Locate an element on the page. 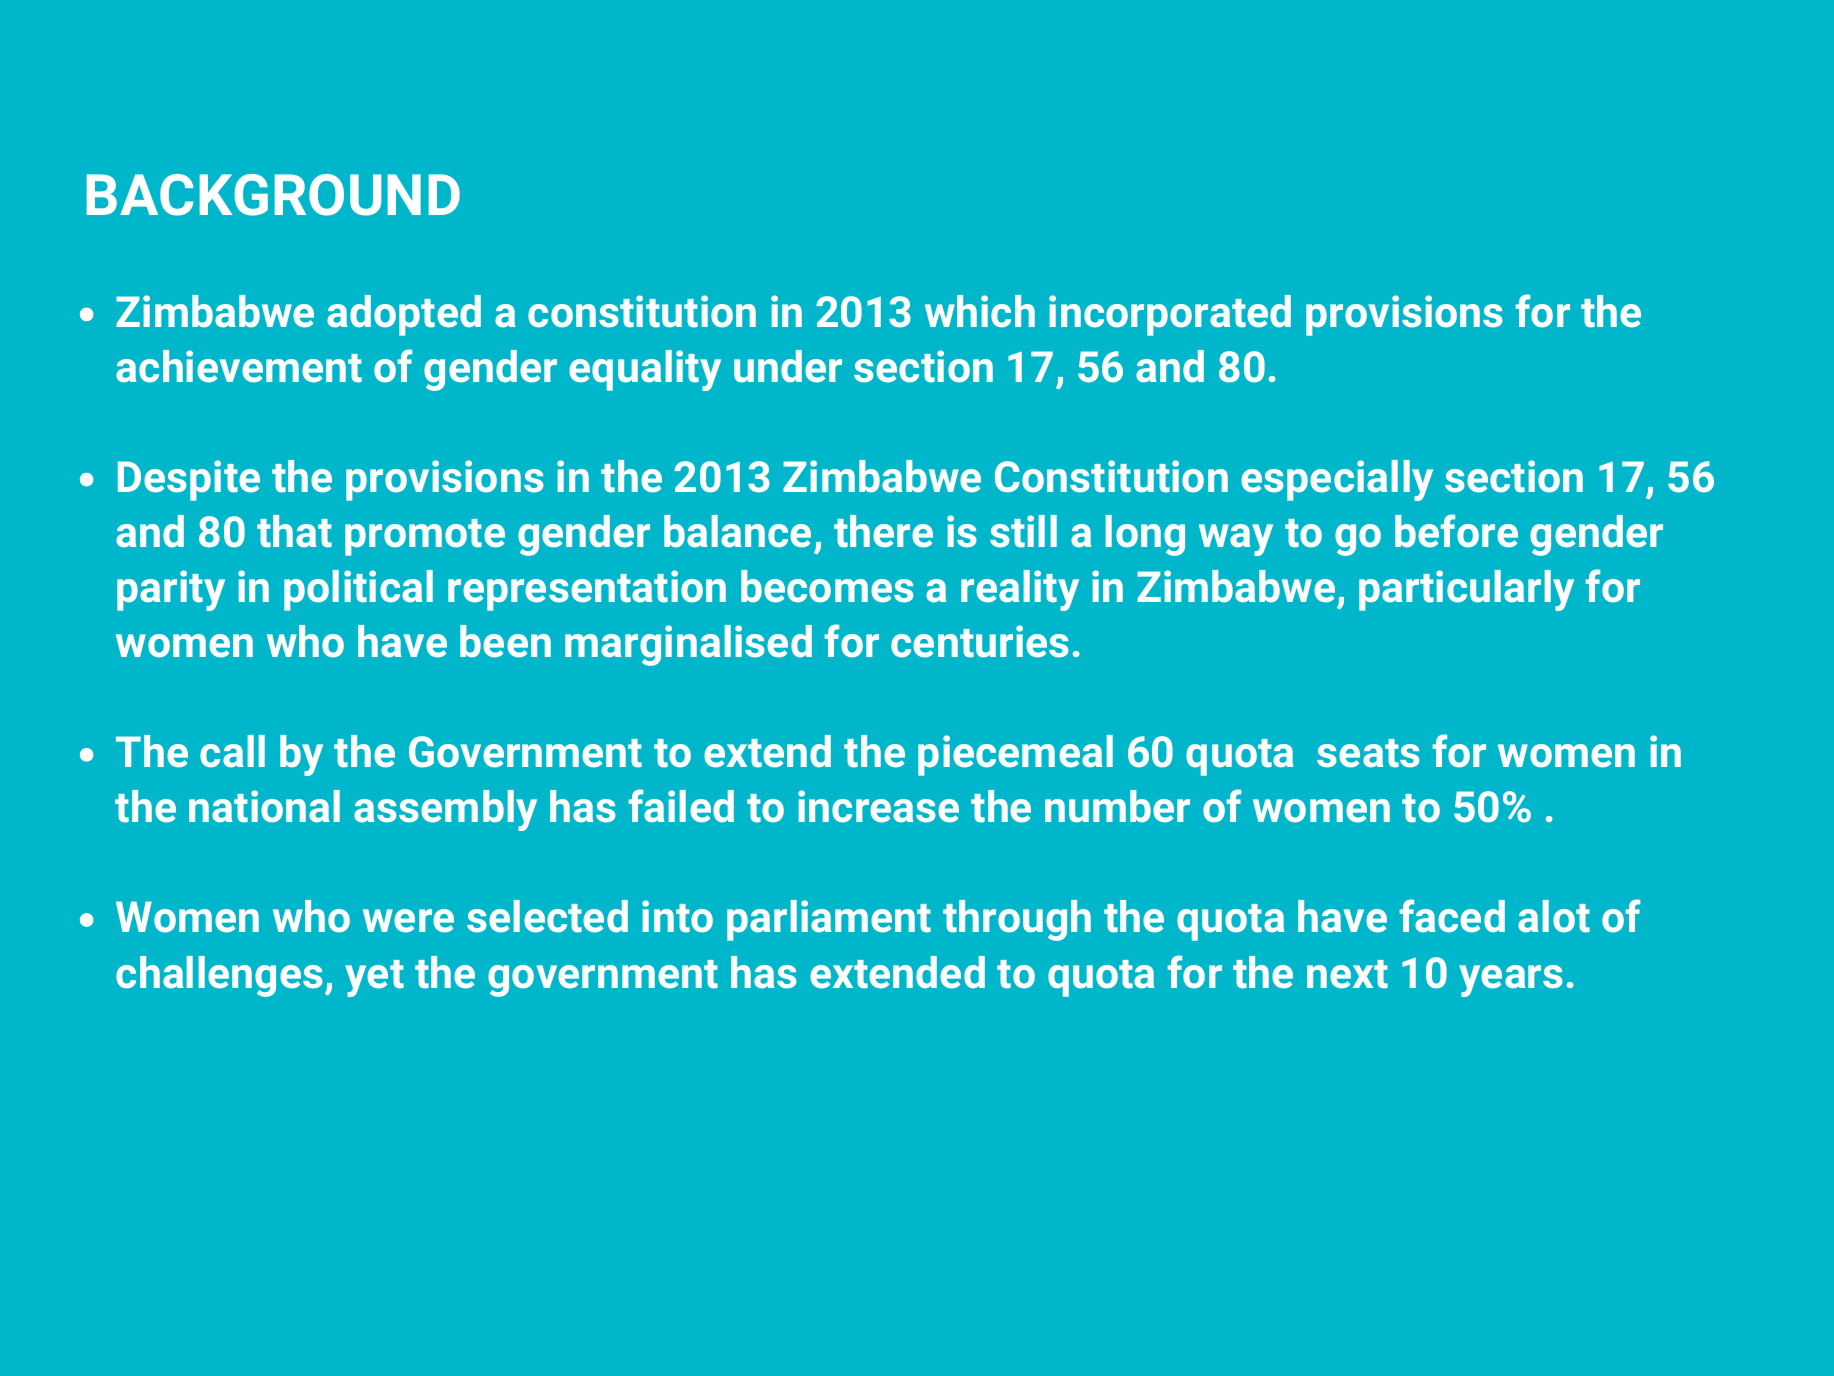  especially is located at coordinates (1337, 480).
